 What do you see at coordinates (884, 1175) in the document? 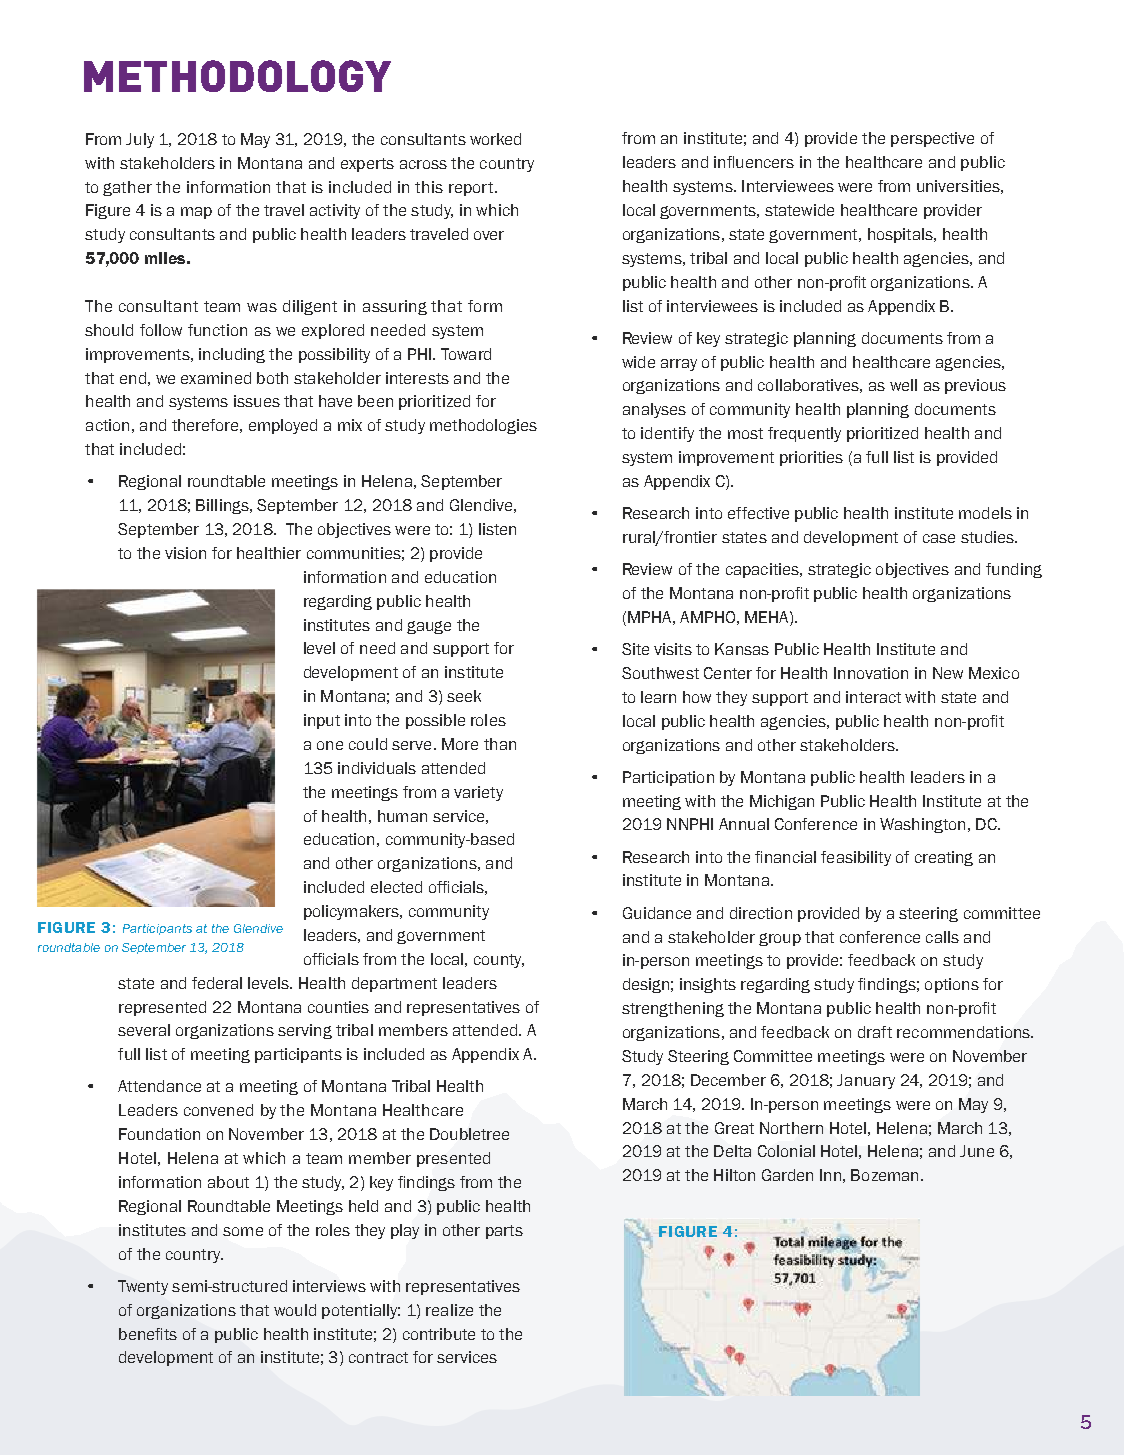
I see `Bozeman` at bounding box center [884, 1175].
